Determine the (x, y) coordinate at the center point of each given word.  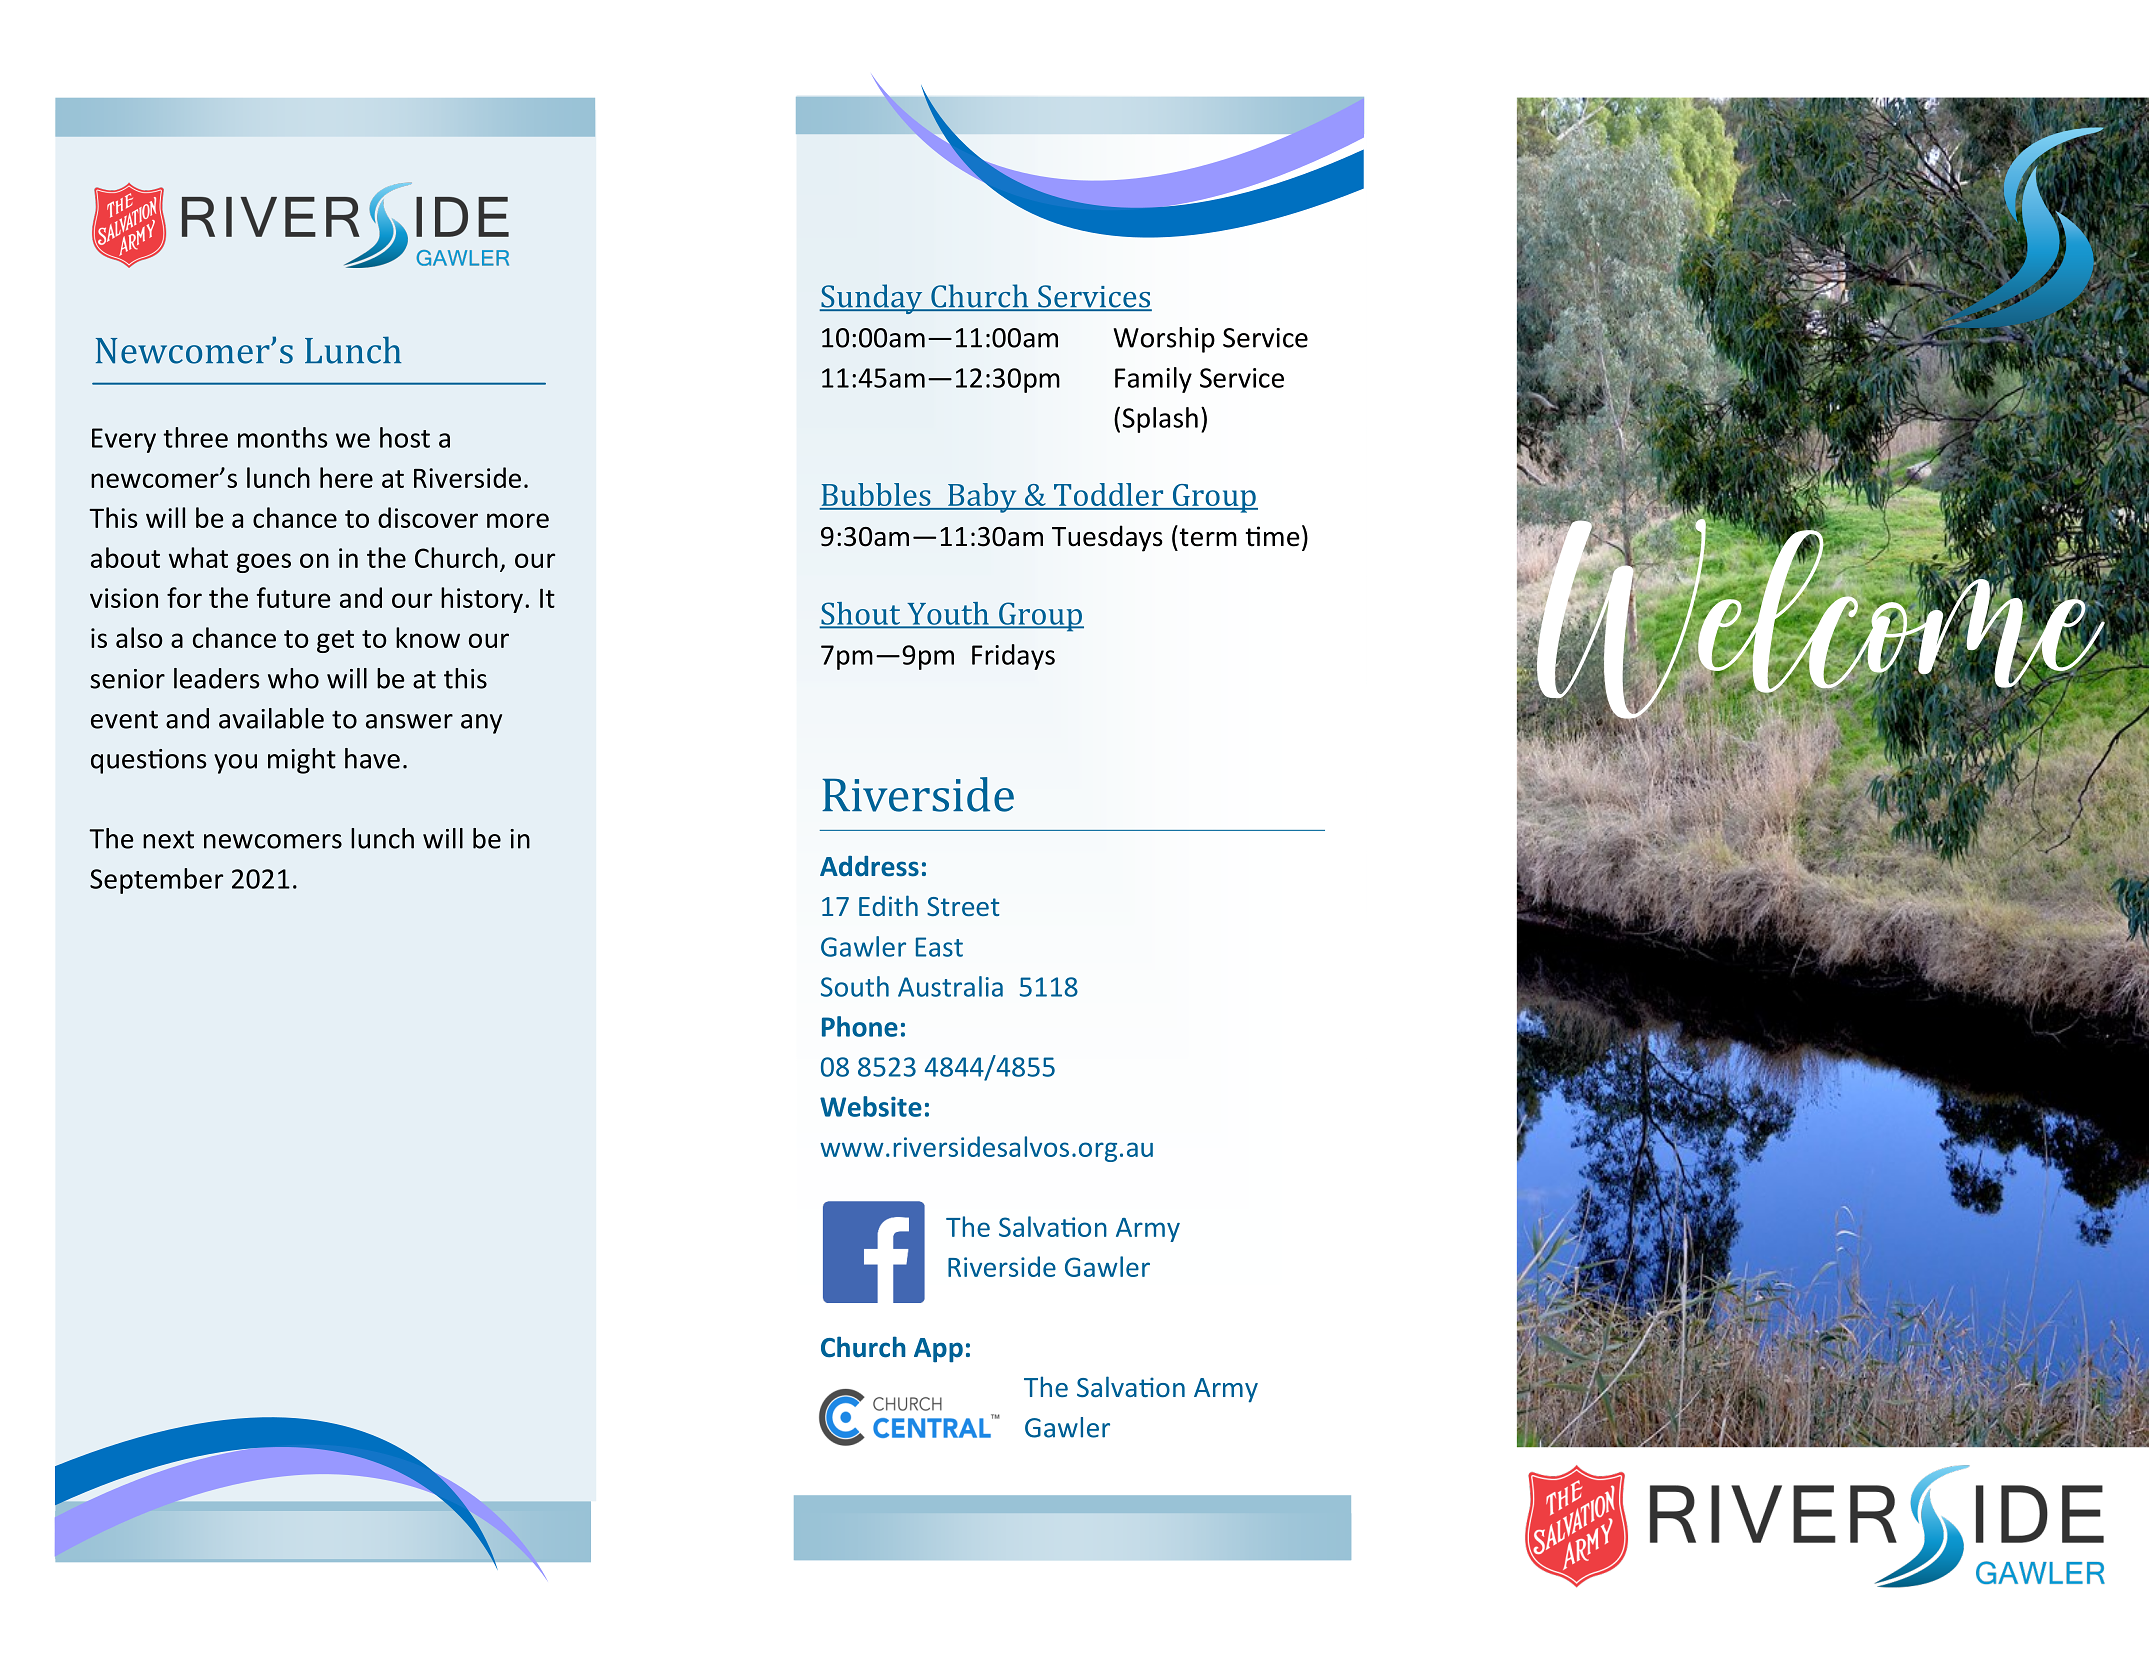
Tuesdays (1107, 538)
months (283, 437)
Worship (1164, 340)
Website (871, 1106)
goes (264, 563)
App (938, 1350)
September (156, 881)
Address (869, 866)
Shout (861, 614)
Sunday (872, 299)
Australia (950, 986)
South (855, 986)
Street (963, 906)
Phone (860, 1026)
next (168, 839)
